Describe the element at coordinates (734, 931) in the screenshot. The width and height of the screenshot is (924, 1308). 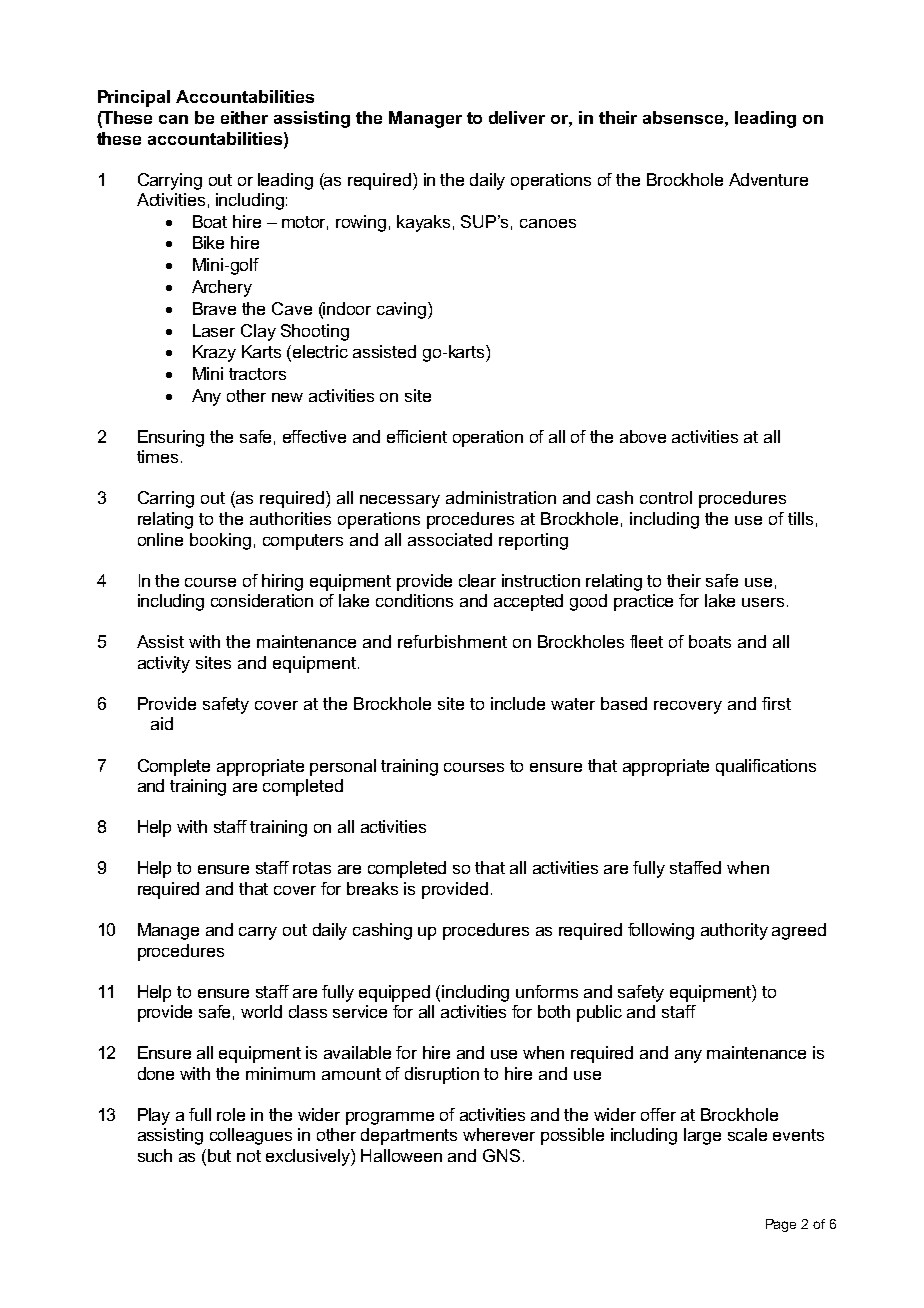
I see `authority` at that location.
